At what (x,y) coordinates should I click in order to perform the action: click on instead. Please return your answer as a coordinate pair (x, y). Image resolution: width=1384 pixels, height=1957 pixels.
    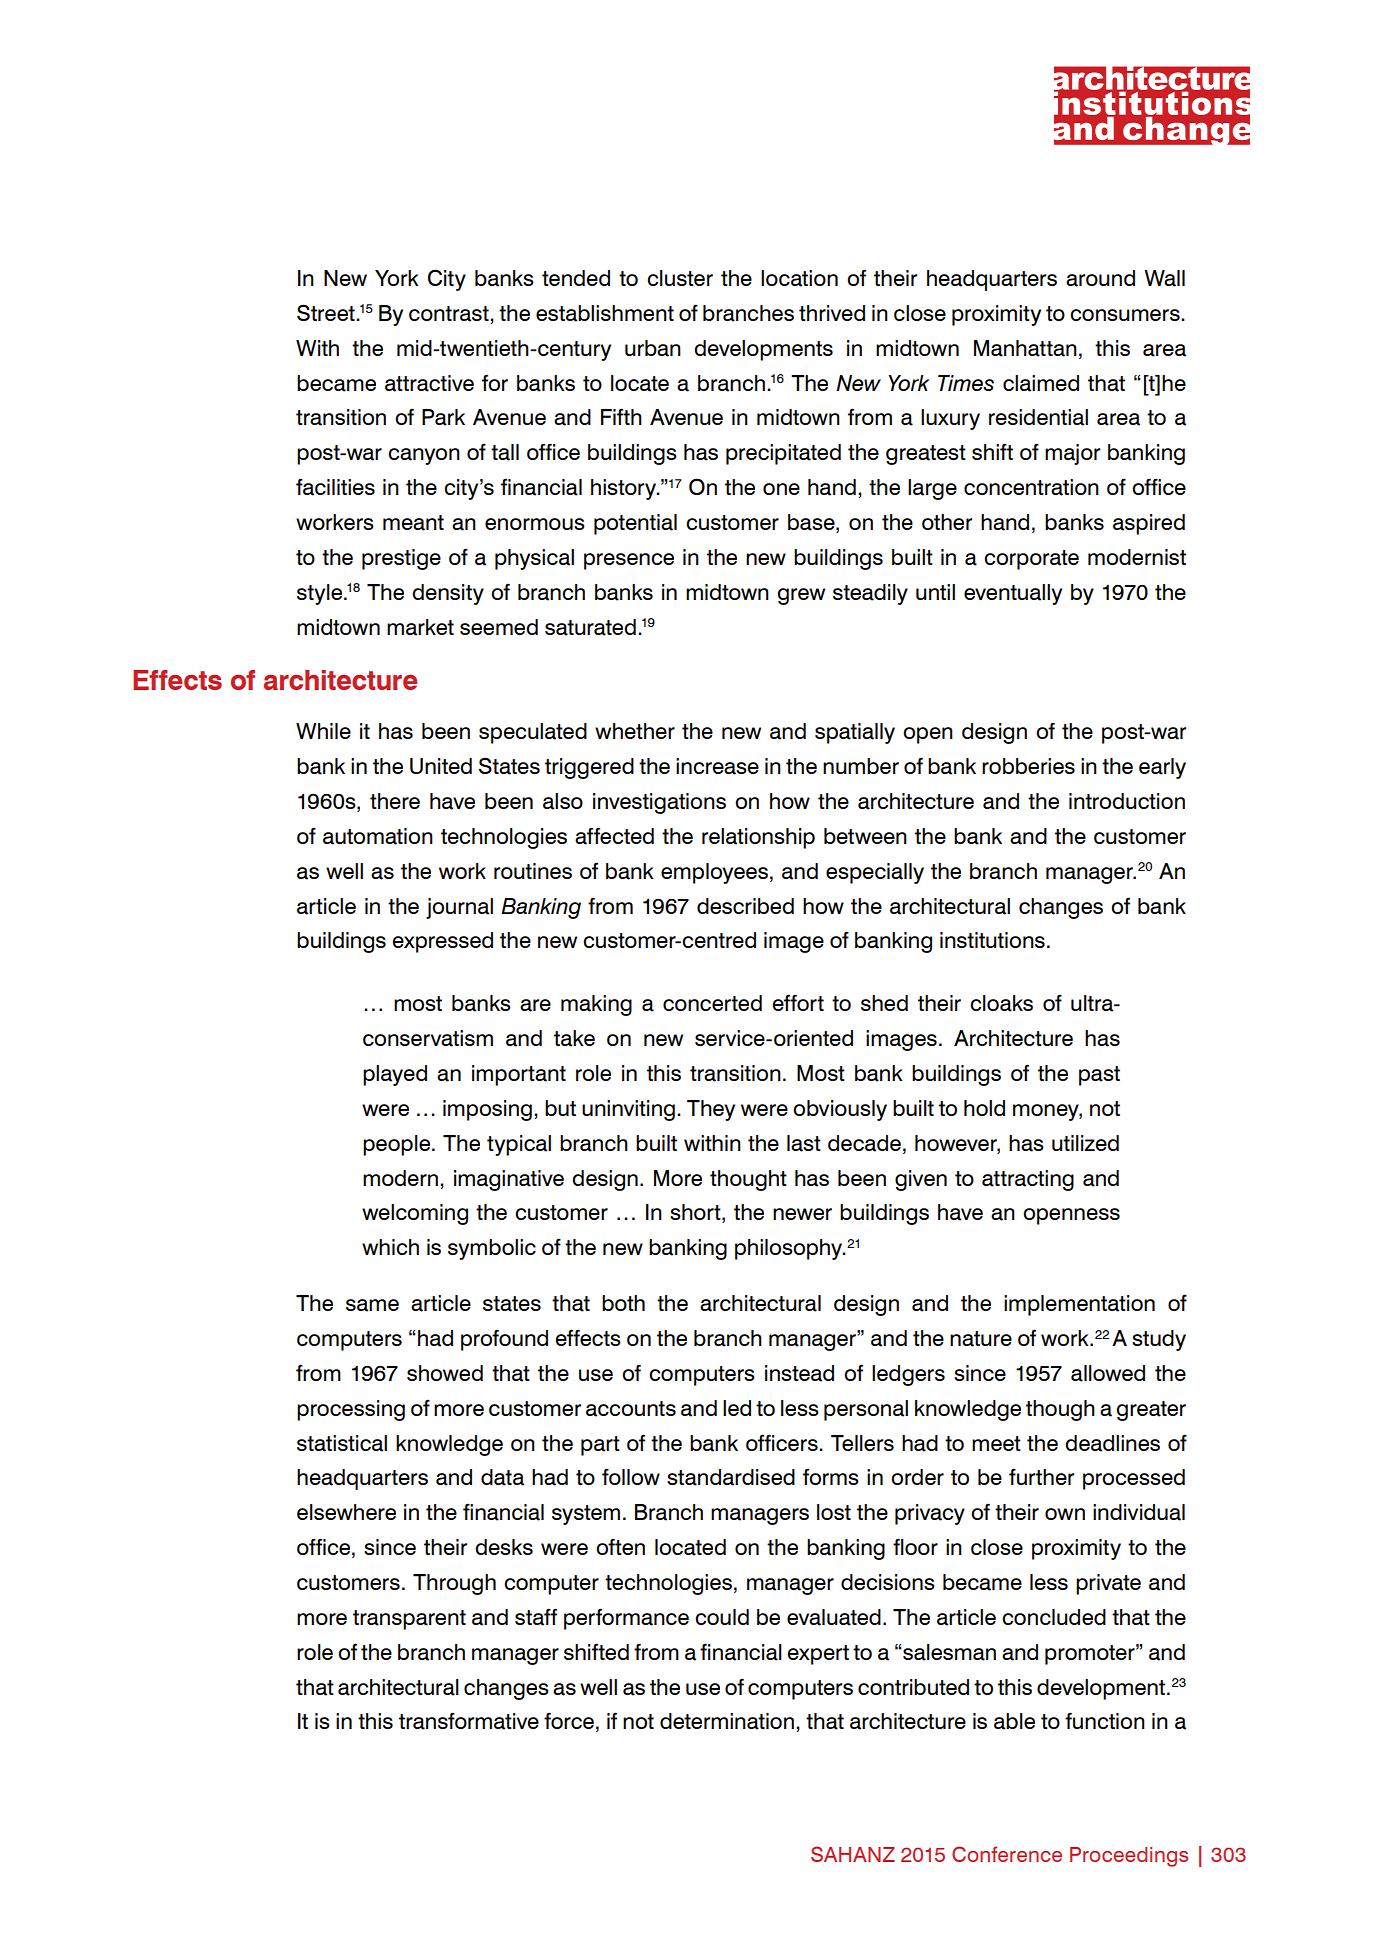
    Looking at the image, I should click on (799, 1373).
